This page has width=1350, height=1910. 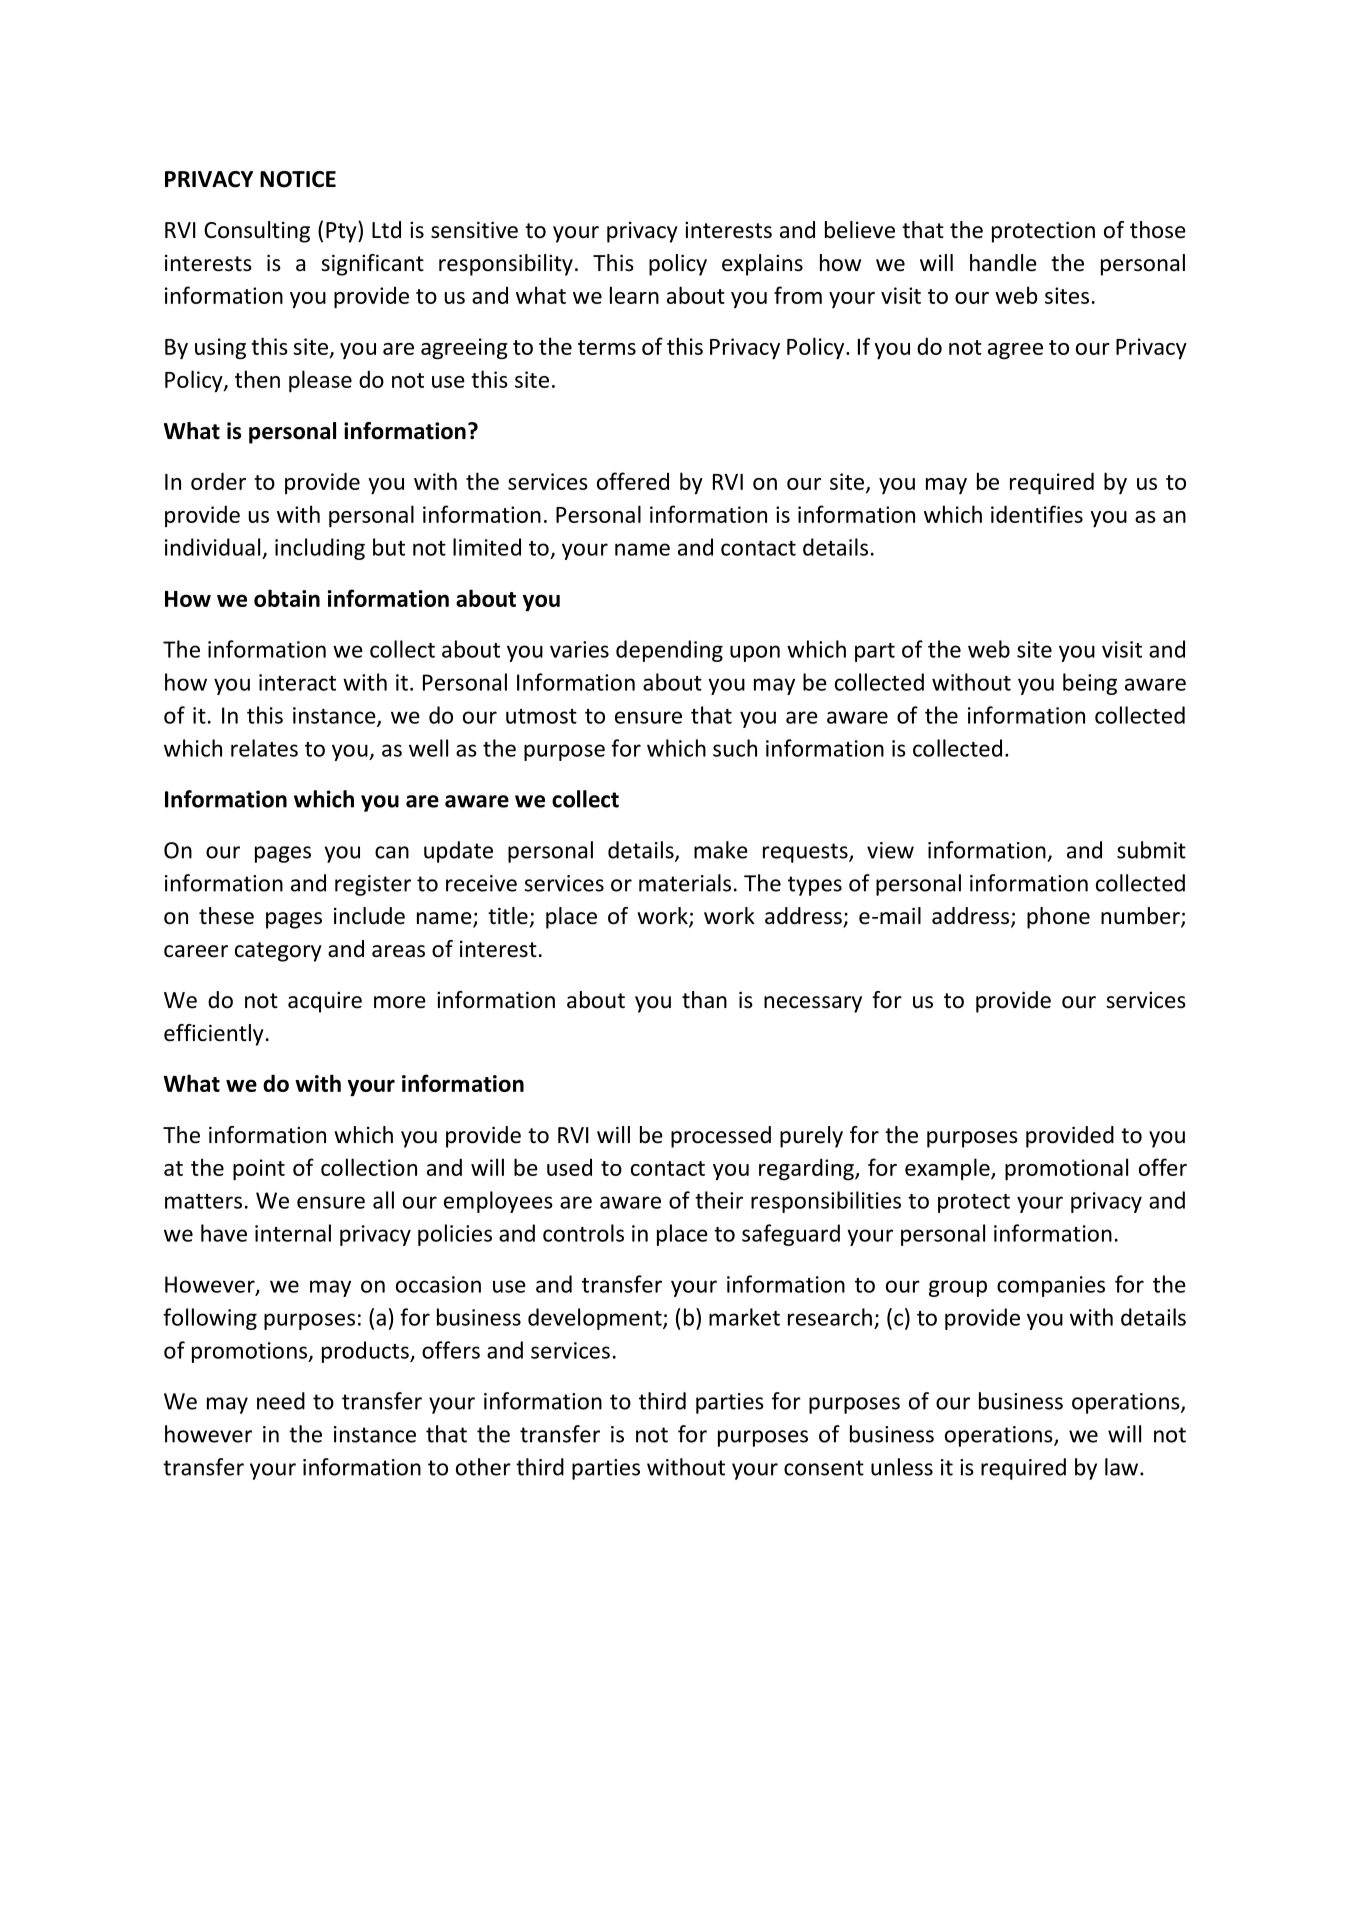 What do you see at coordinates (824, 1468) in the page?
I see `consent` at bounding box center [824, 1468].
